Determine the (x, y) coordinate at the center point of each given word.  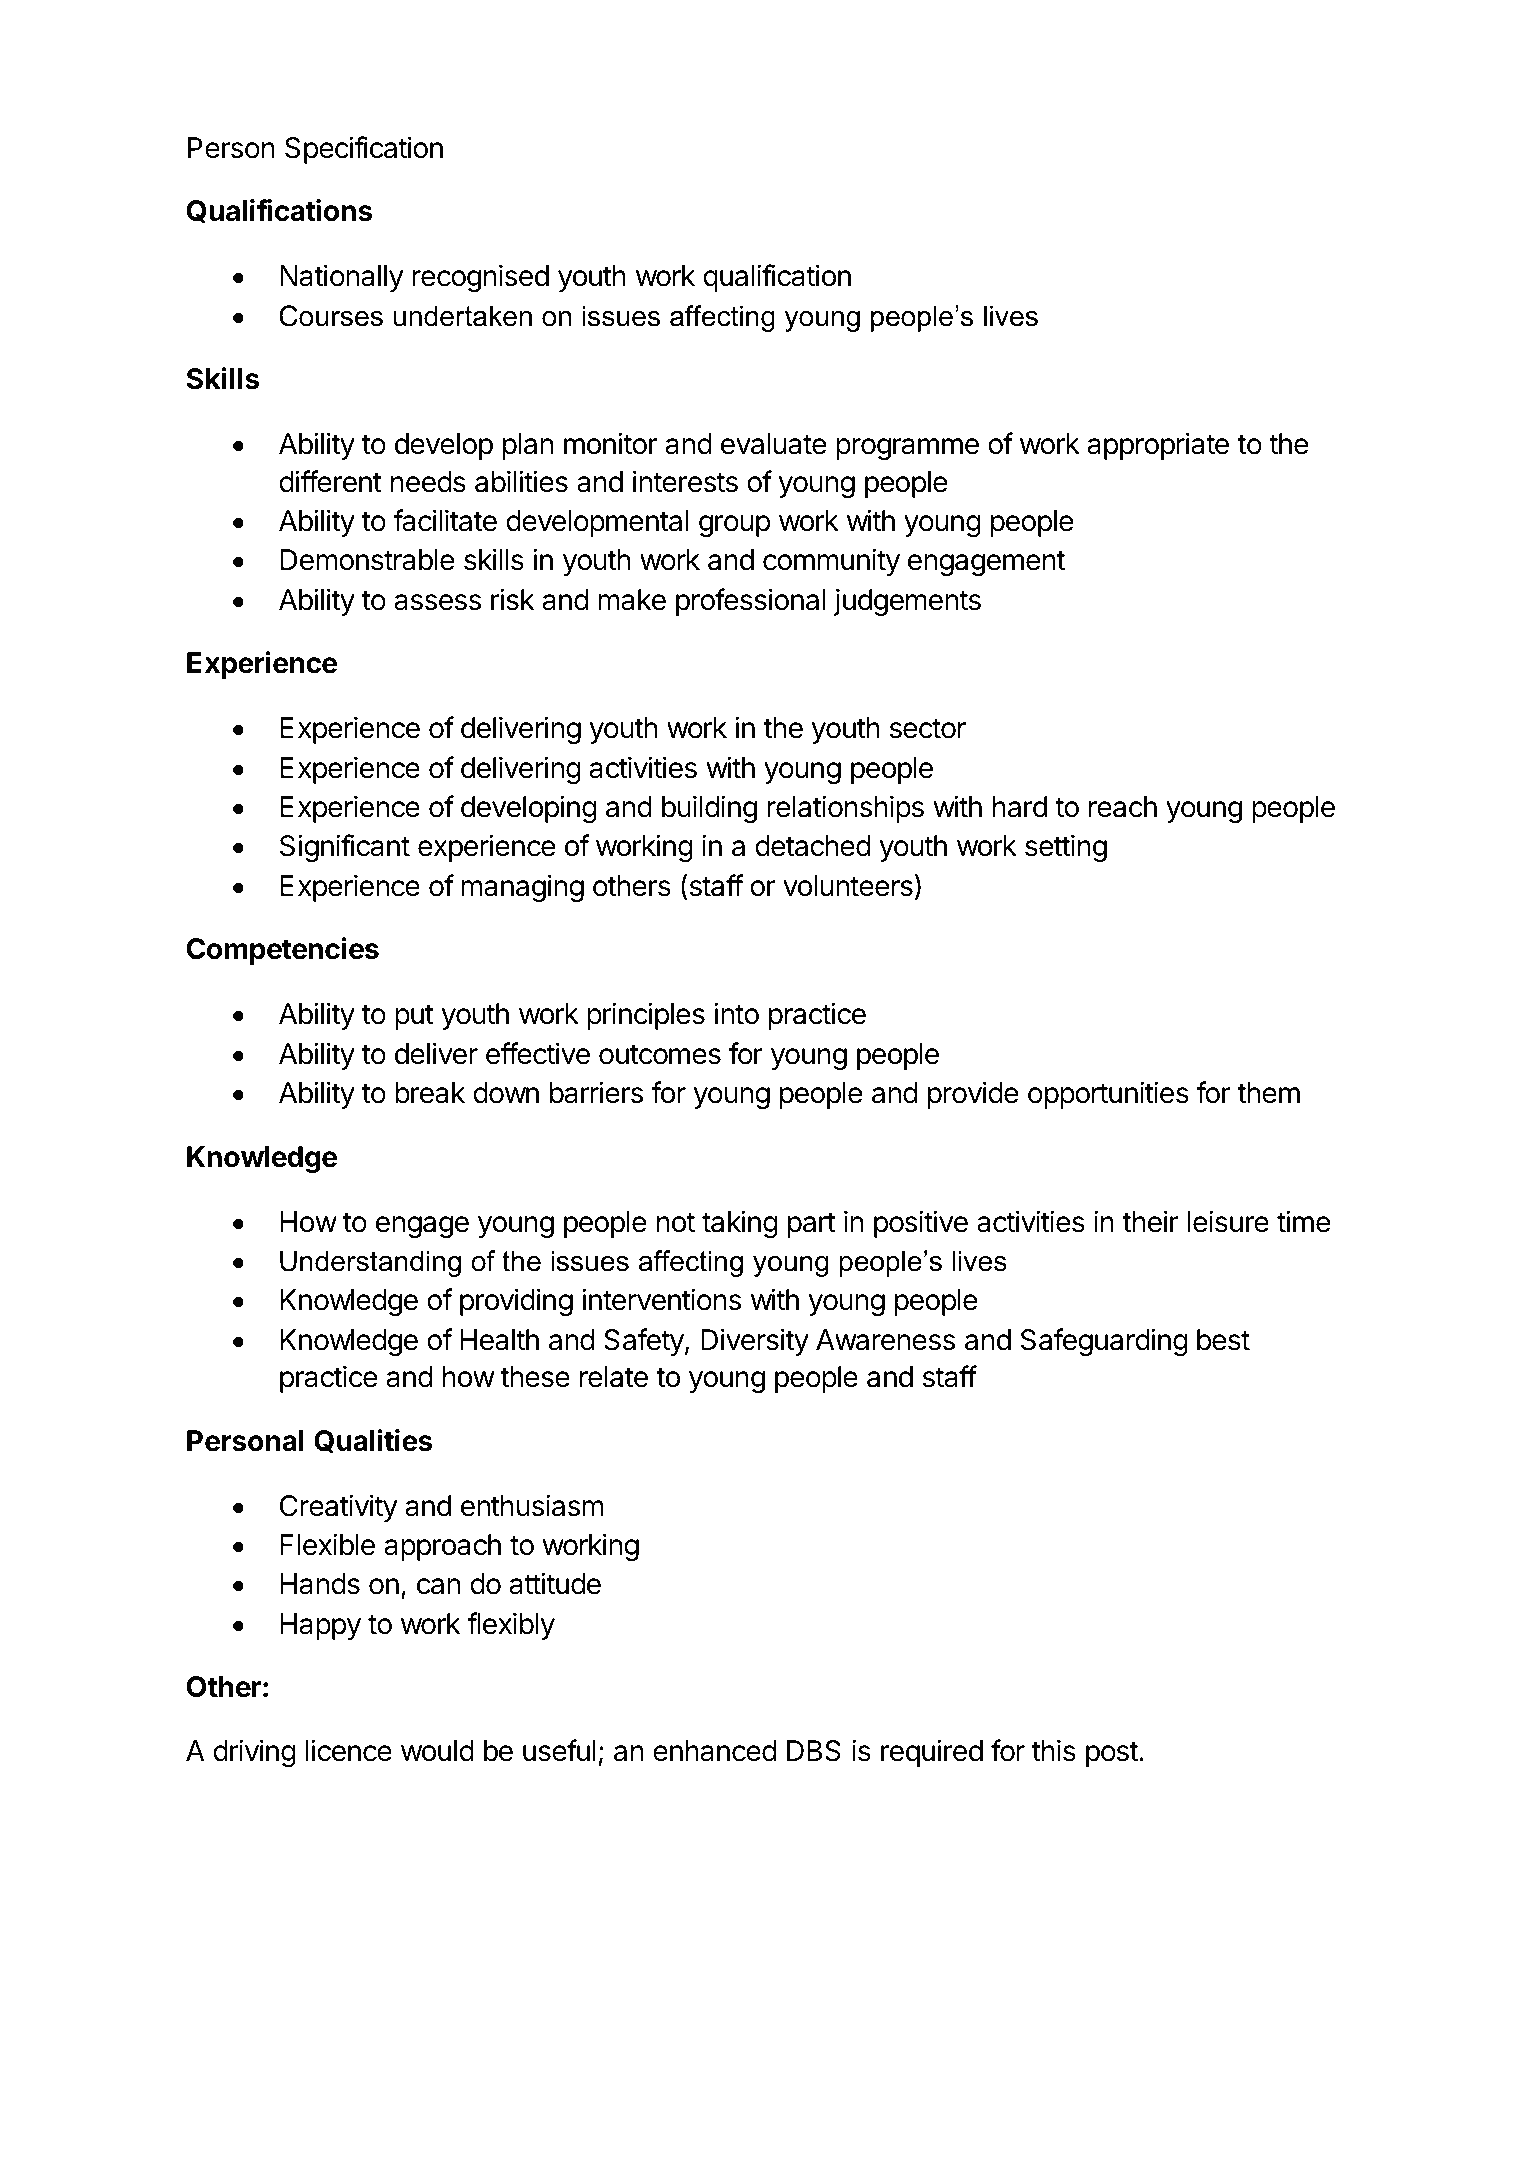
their (1150, 1221)
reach (1123, 807)
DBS (814, 1751)
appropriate (1158, 446)
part (812, 1225)
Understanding (370, 1263)
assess (437, 602)
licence (349, 1750)
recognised (480, 278)
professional (751, 602)
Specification (364, 150)
